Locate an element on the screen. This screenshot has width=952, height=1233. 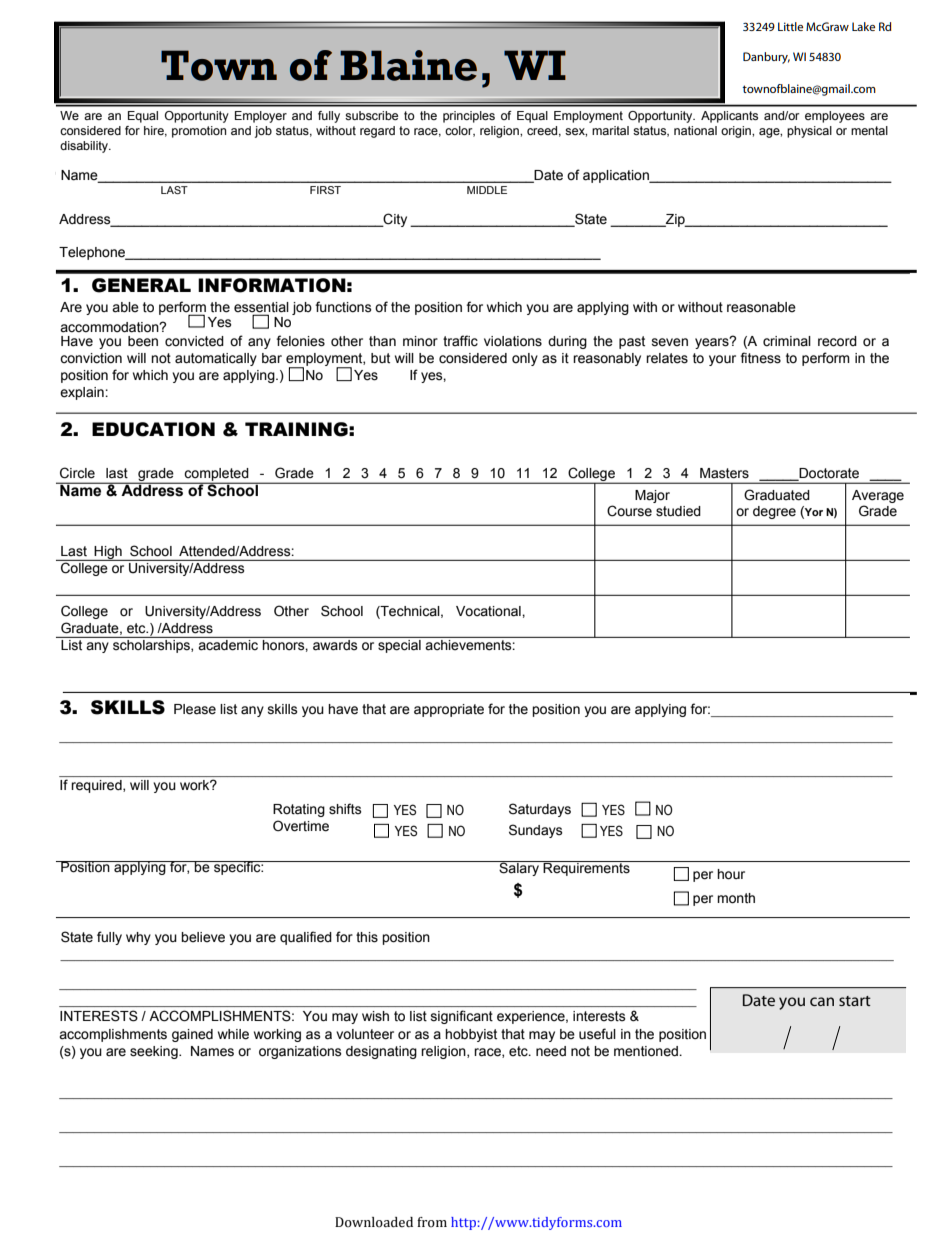
degree is located at coordinates (774, 512).
